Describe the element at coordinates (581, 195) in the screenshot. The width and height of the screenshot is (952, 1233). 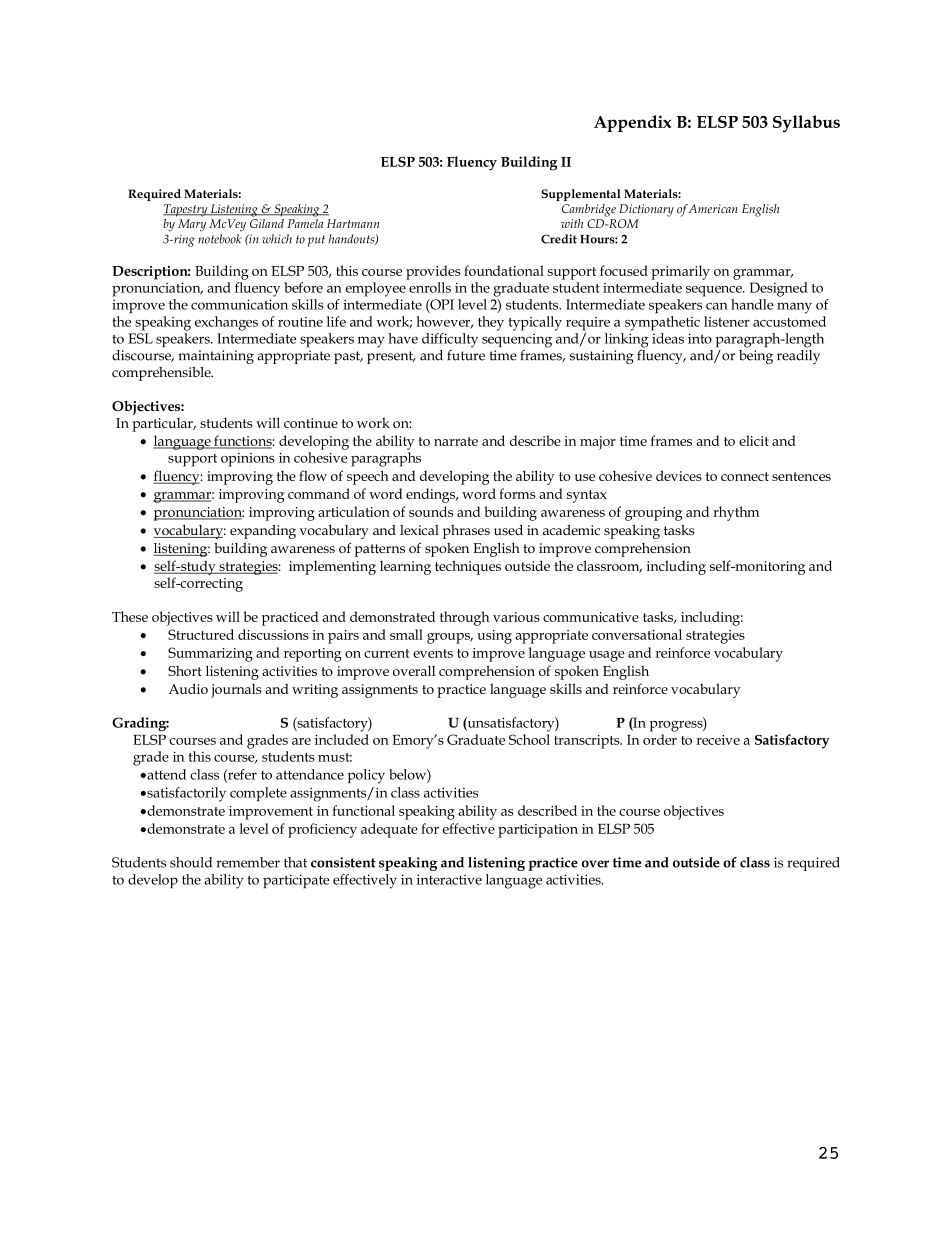
I see `Supplemental` at that location.
